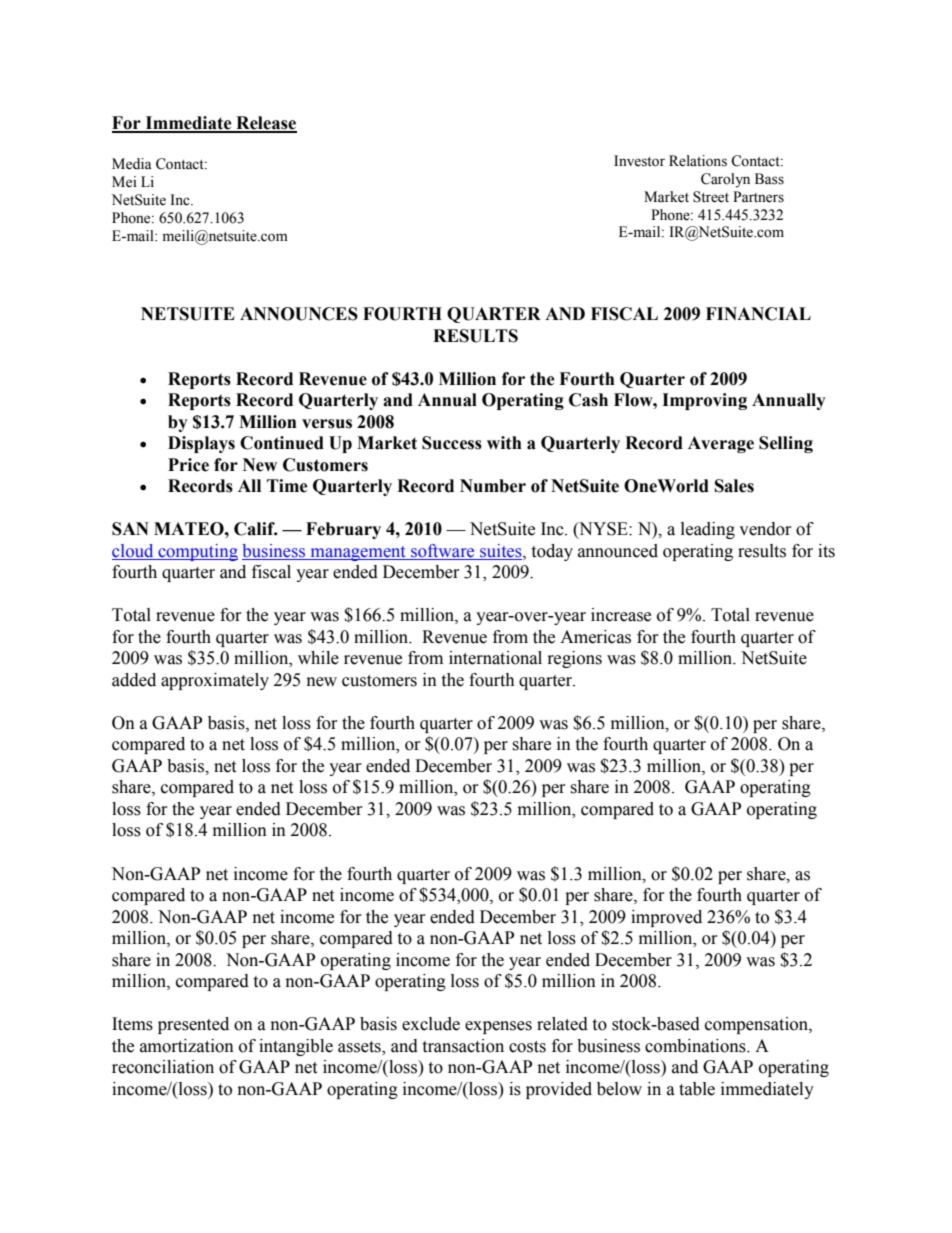 Image resolution: width=952 pixels, height=1233 pixels. What do you see at coordinates (463, 1046) in the screenshot?
I see `transaction` at bounding box center [463, 1046].
